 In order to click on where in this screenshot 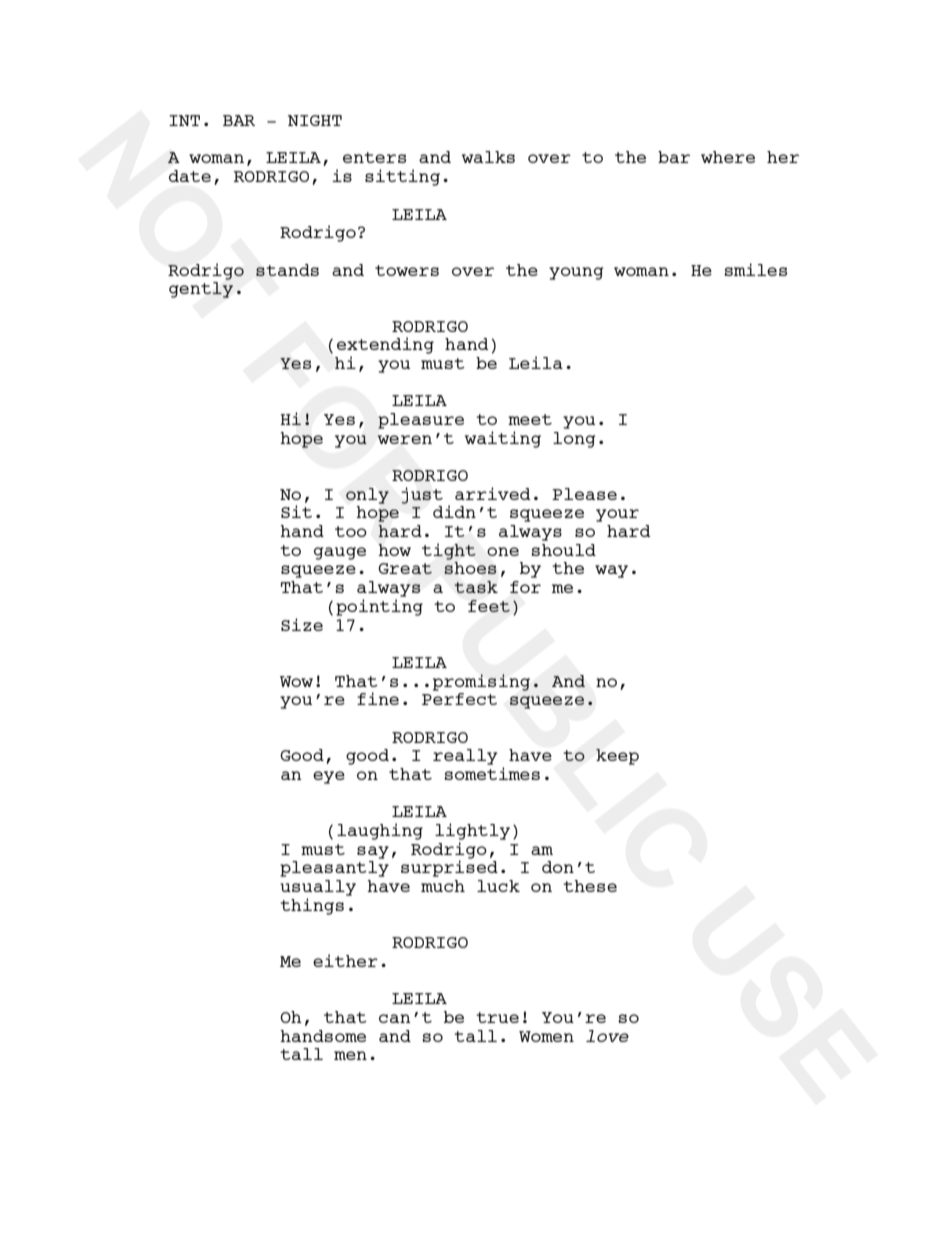, I will do `click(728, 157)`.
